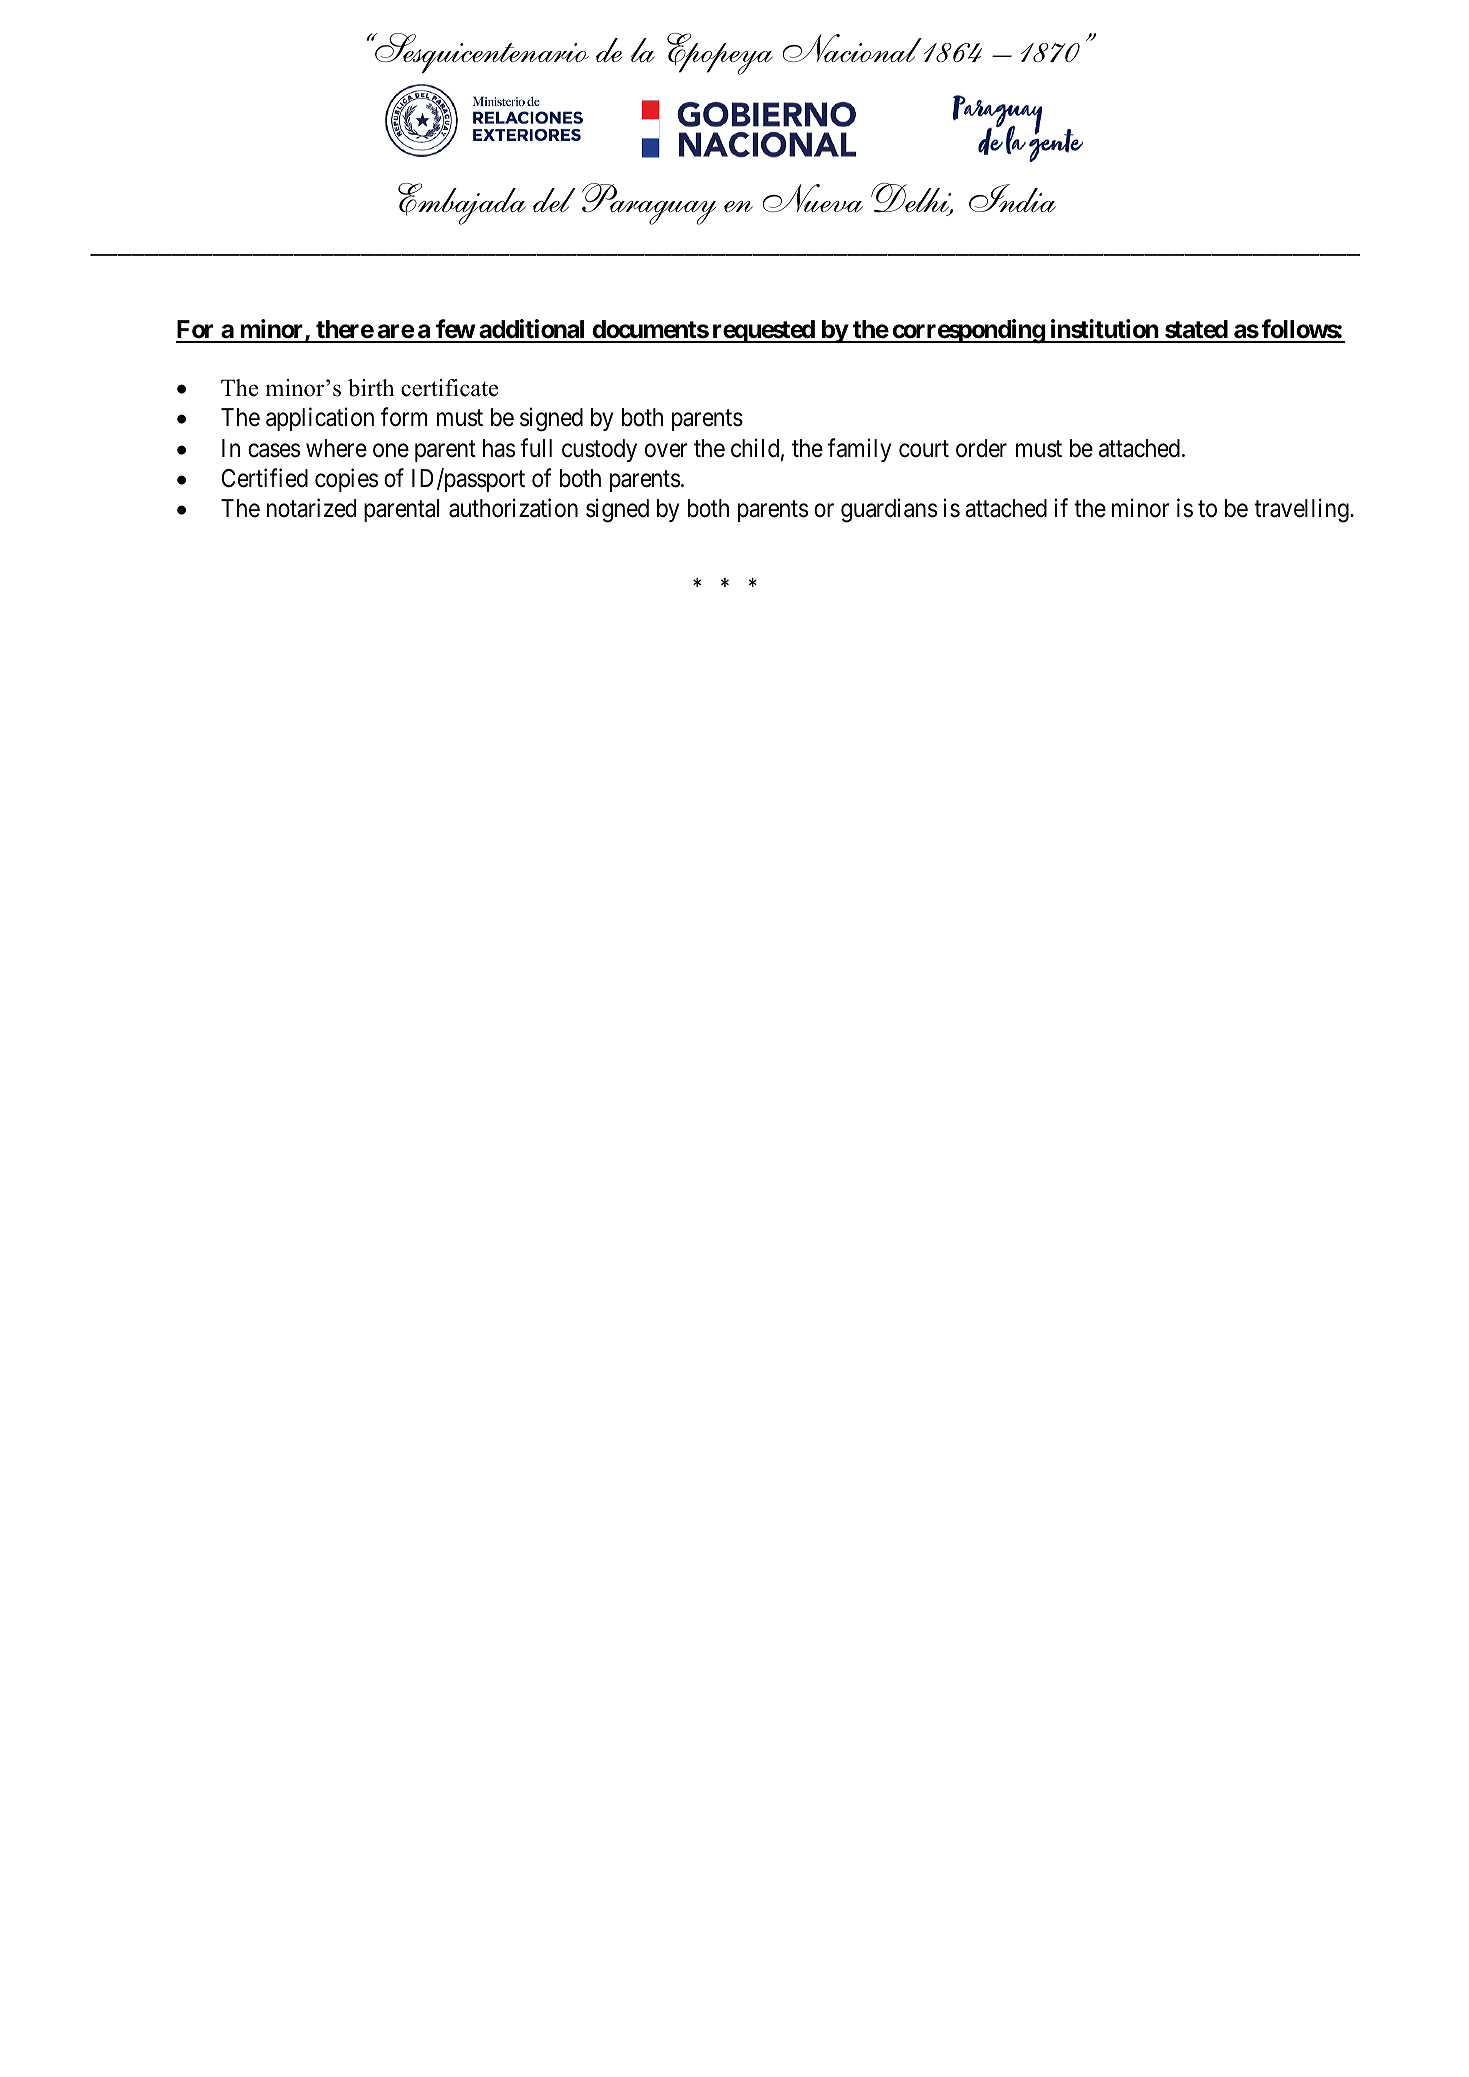 The image size is (1469, 2077). I want to click on requested, so click(763, 331).
